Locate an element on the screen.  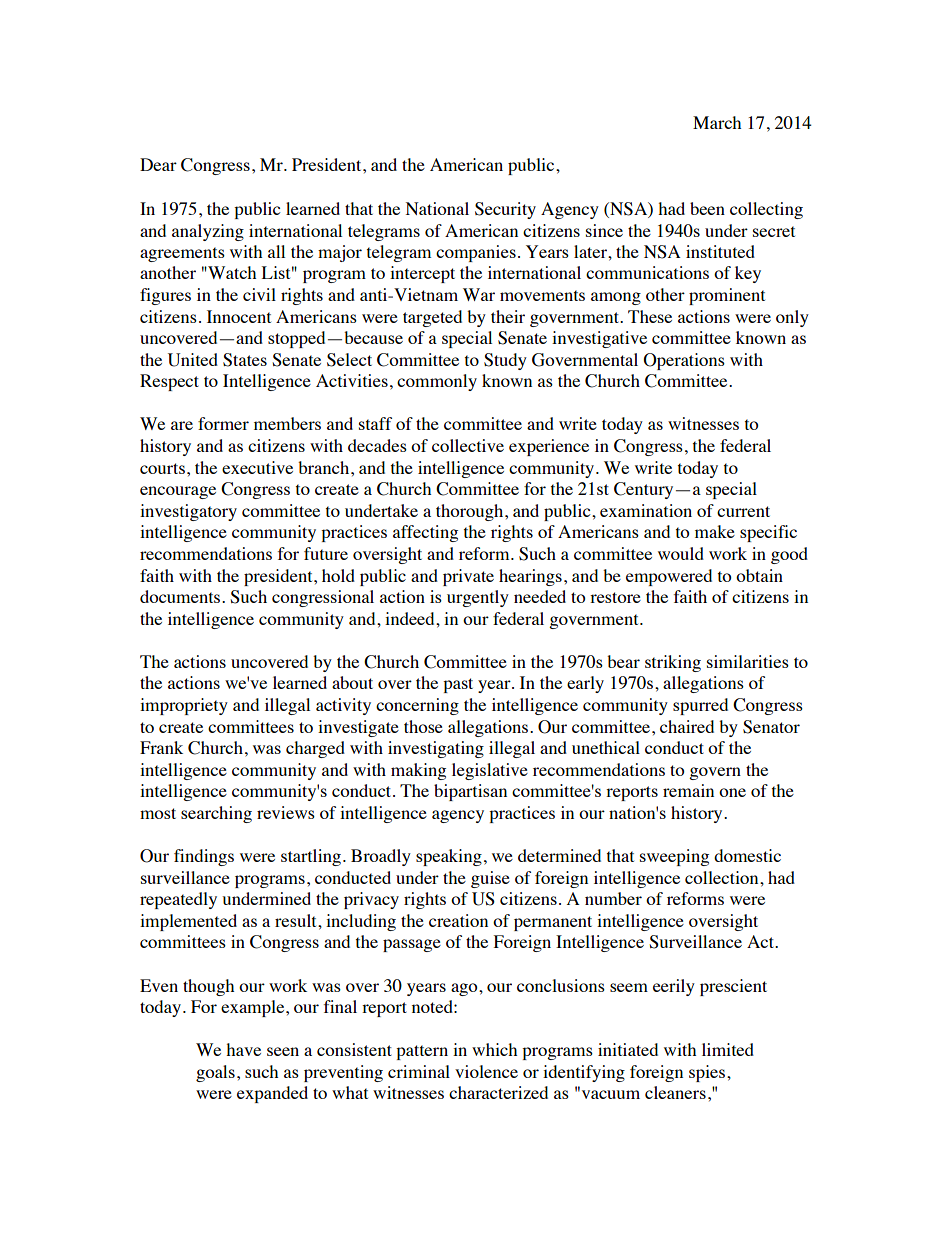
searching is located at coordinates (216, 814).
